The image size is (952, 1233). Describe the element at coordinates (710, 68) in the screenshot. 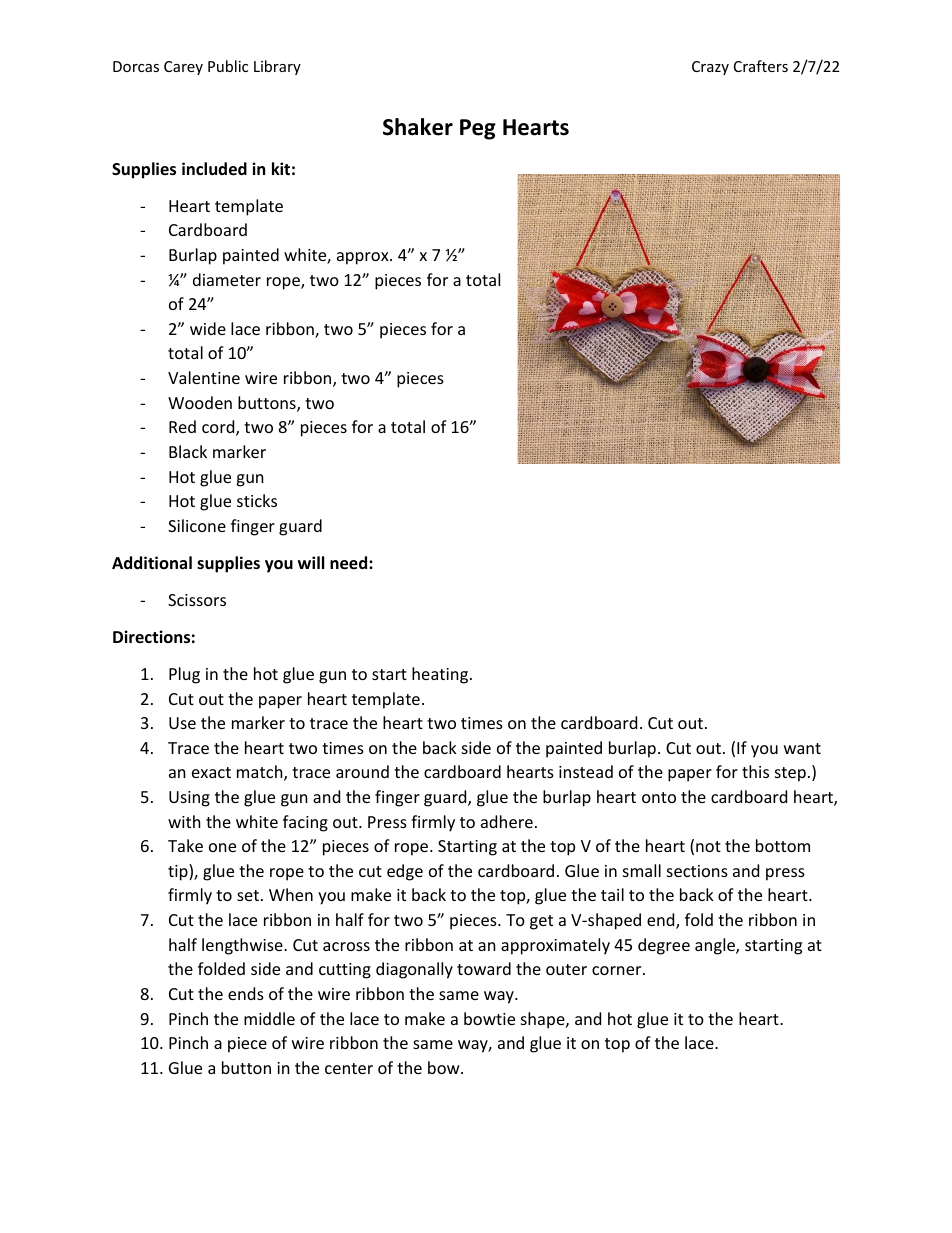

I see `Crazy` at that location.
